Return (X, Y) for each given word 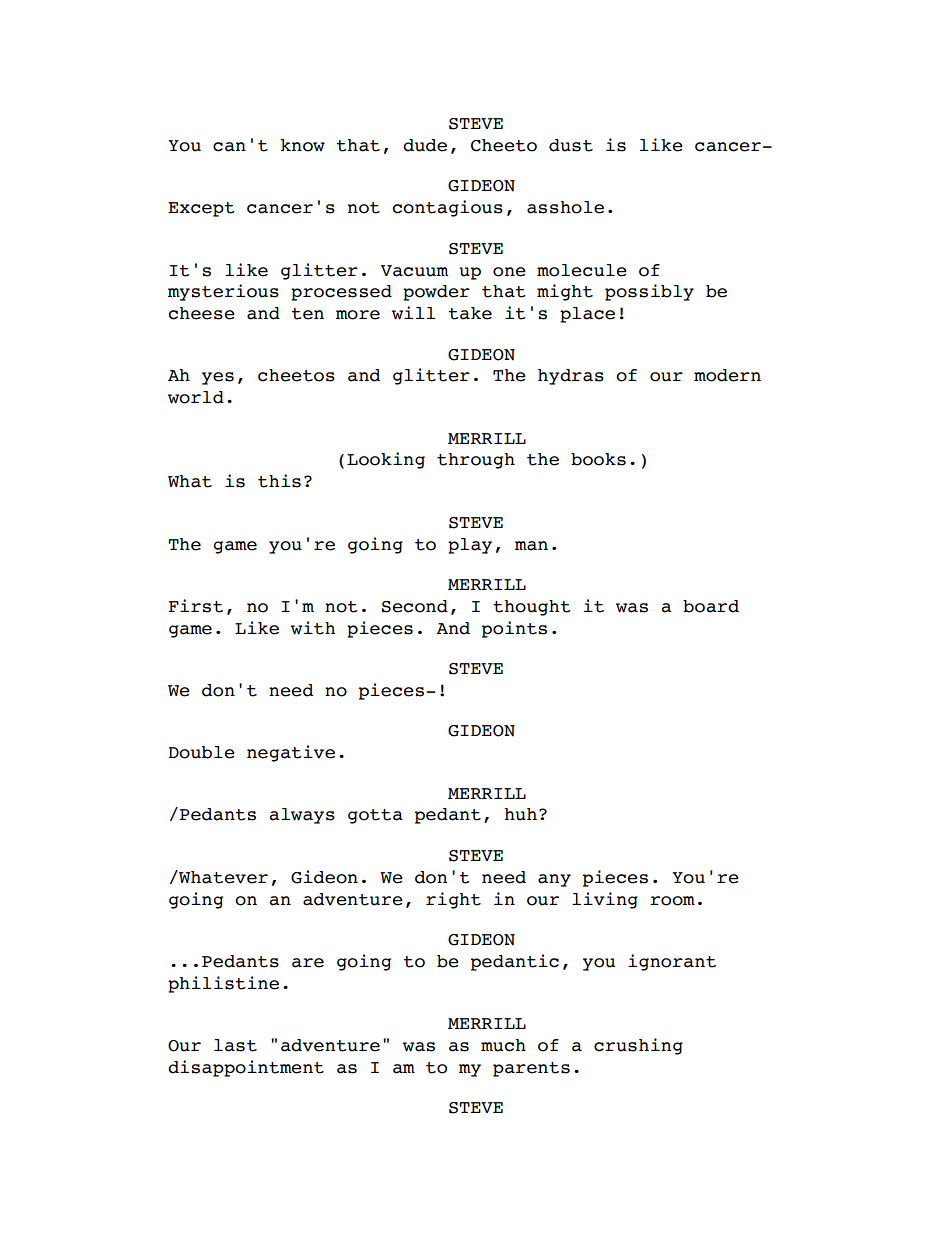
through (476, 461)
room (672, 901)
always (302, 816)
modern (727, 375)
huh (521, 814)
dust (571, 145)
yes (218, 378)
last (235, 1045)
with (313, 628)
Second (415, 606)
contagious (447, 208)
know (303, 145)
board (711, 606)
